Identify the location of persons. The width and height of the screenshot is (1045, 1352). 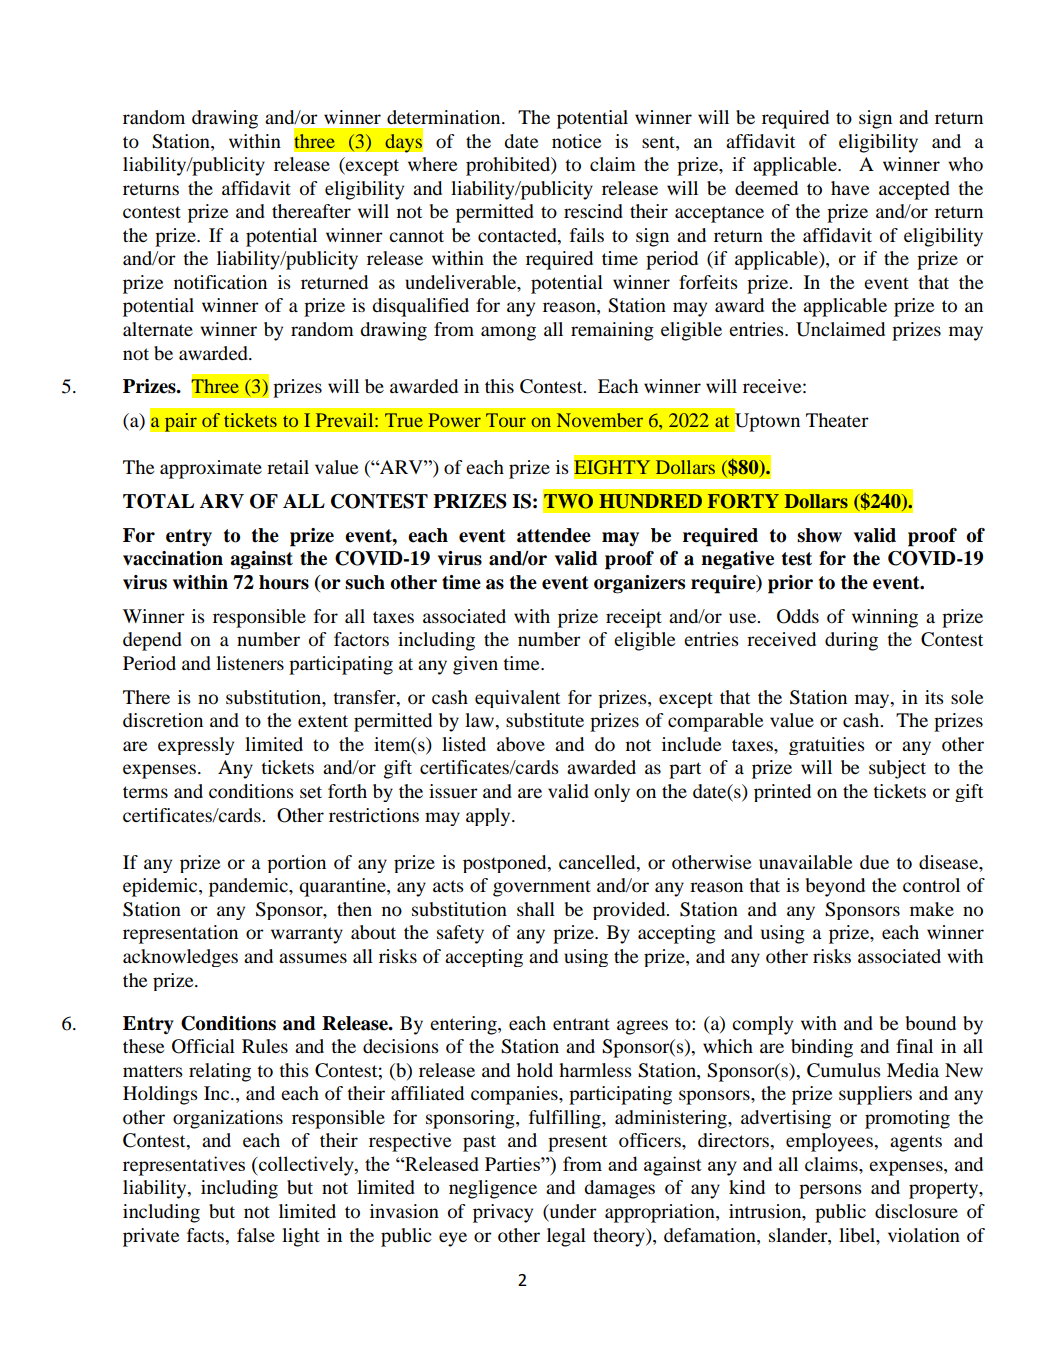
(830, 1191).
